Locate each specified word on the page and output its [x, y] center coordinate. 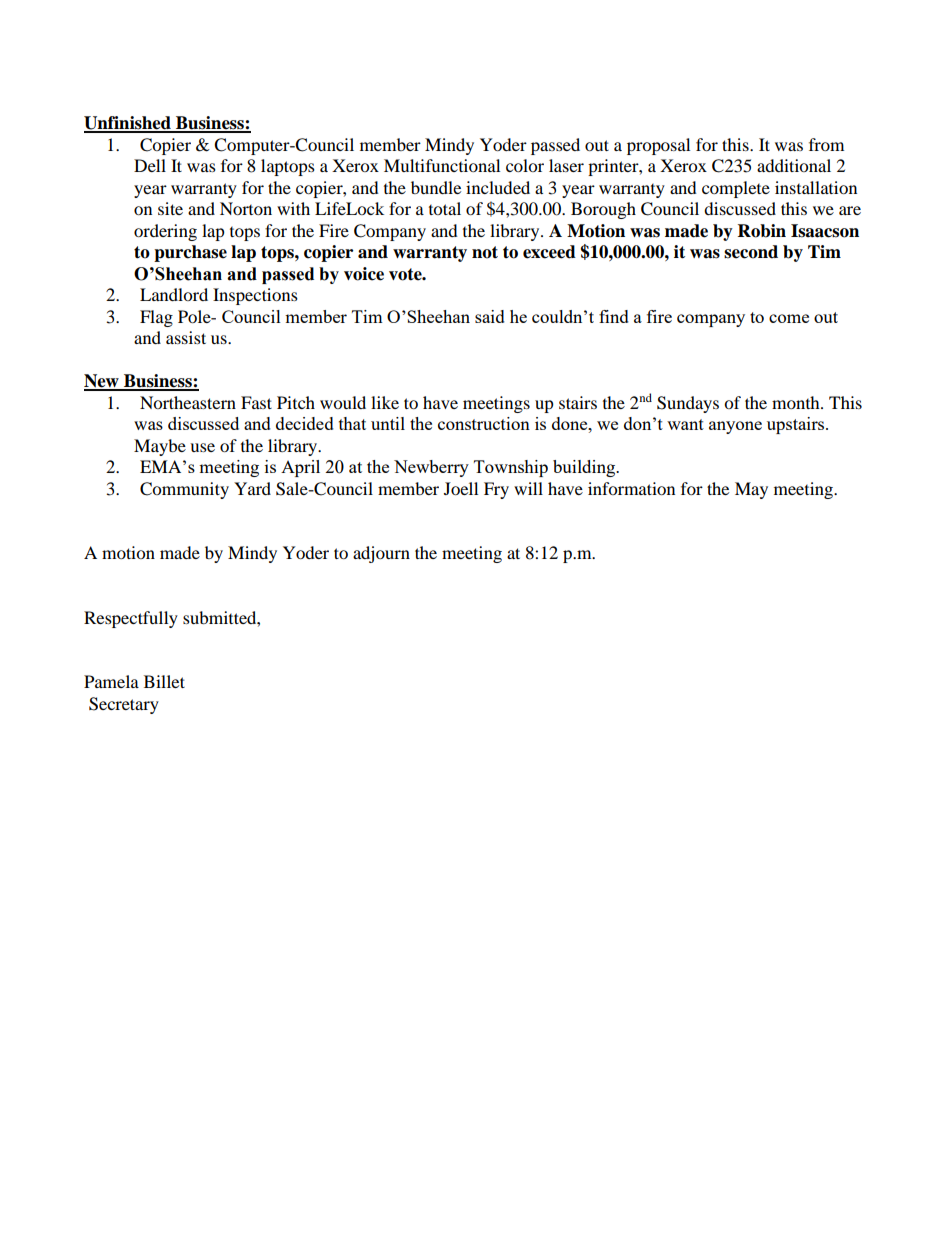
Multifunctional [442, 165]
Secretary [124, 705]
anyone [735, 427]
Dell [150, 165]
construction [484, 423]
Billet [164, 681]
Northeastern [188, 402]
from [826, 144]
